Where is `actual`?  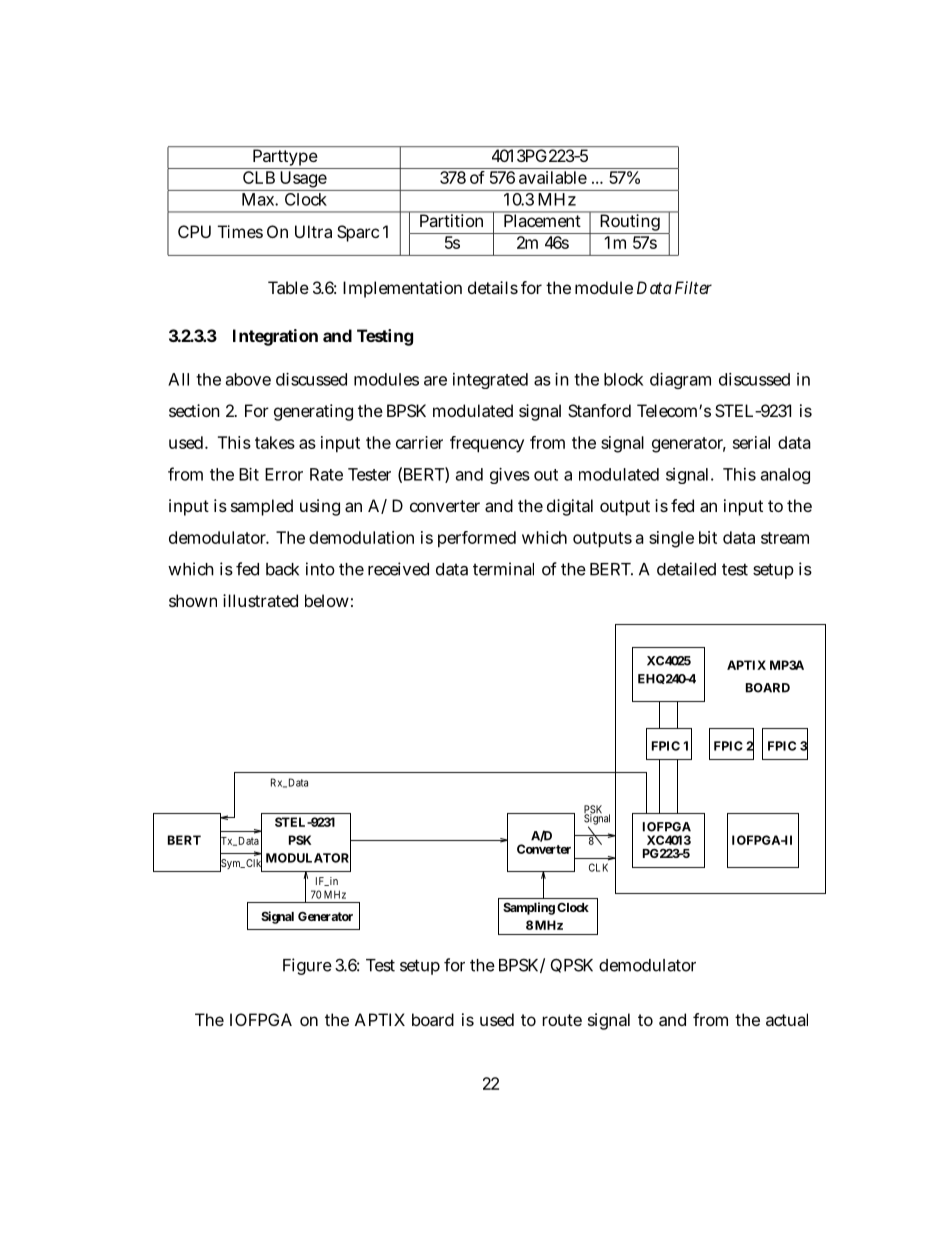 actual is located at coordinates (787, 1019).
